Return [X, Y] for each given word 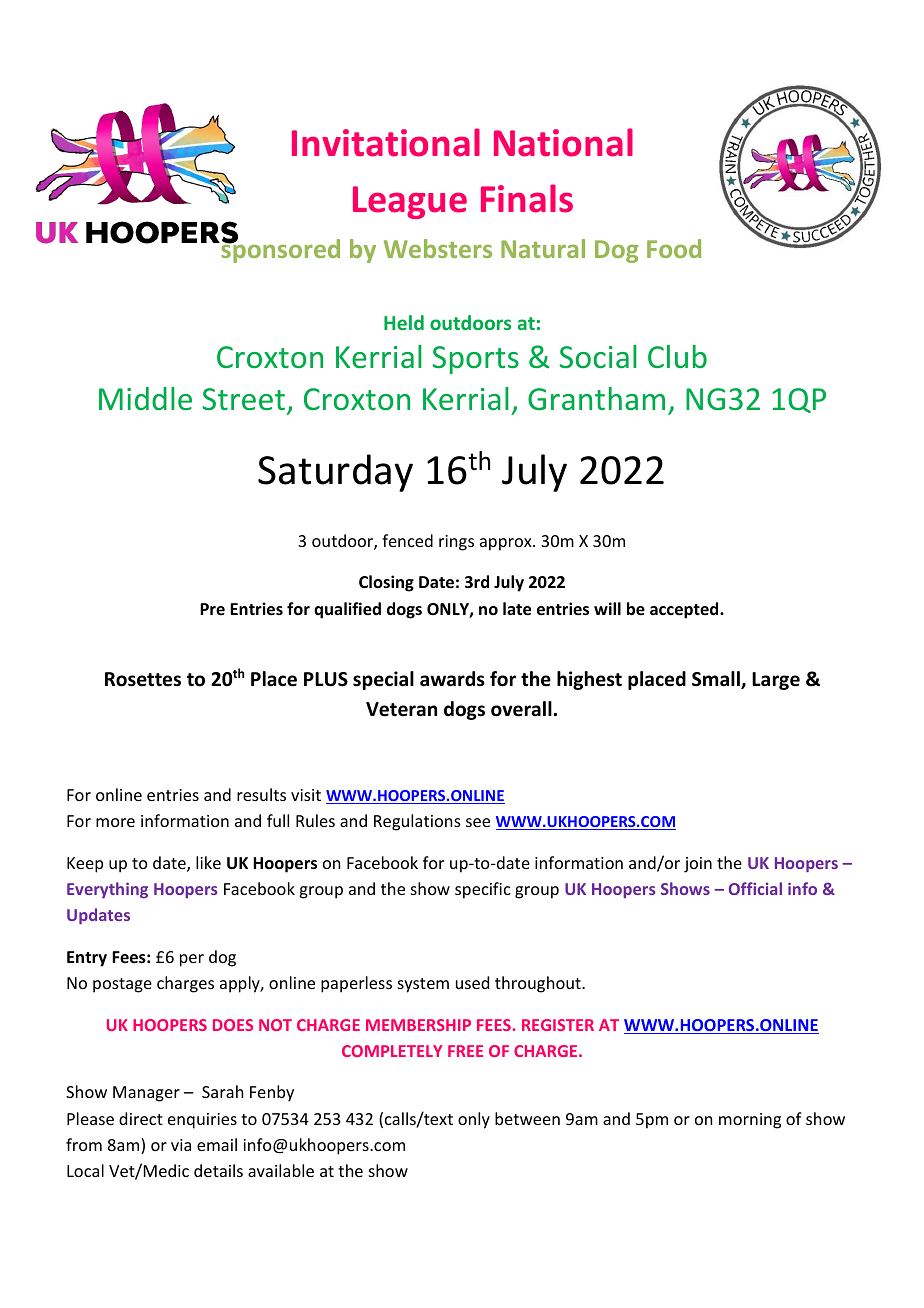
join [698, 865]
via [181, 1145]
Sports [475, 360]
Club [677, 356]
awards [452, 679]
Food [674, 248]
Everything [107, 890]
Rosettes [143, 679]
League [410, 202]
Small [717, 680]
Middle [145, 399]
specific [483, 890]
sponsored [279, 250]
